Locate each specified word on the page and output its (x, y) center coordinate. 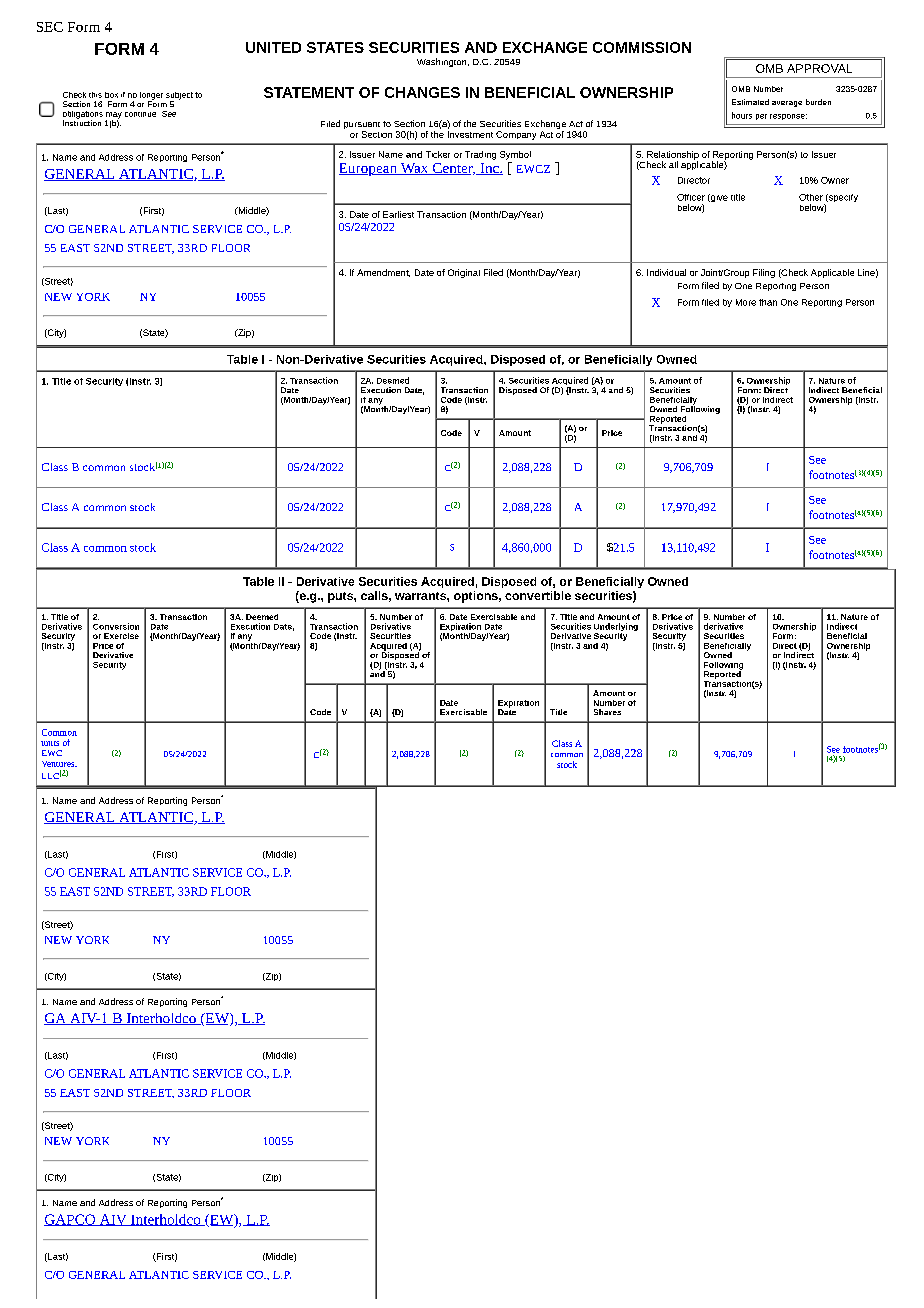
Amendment (383, 273)
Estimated (750, 102)
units (50, 743)
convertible (538, 595)
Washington (443, 62)
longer (151, 97)
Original (464, 273)
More (746, 302)
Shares (607, 712)
